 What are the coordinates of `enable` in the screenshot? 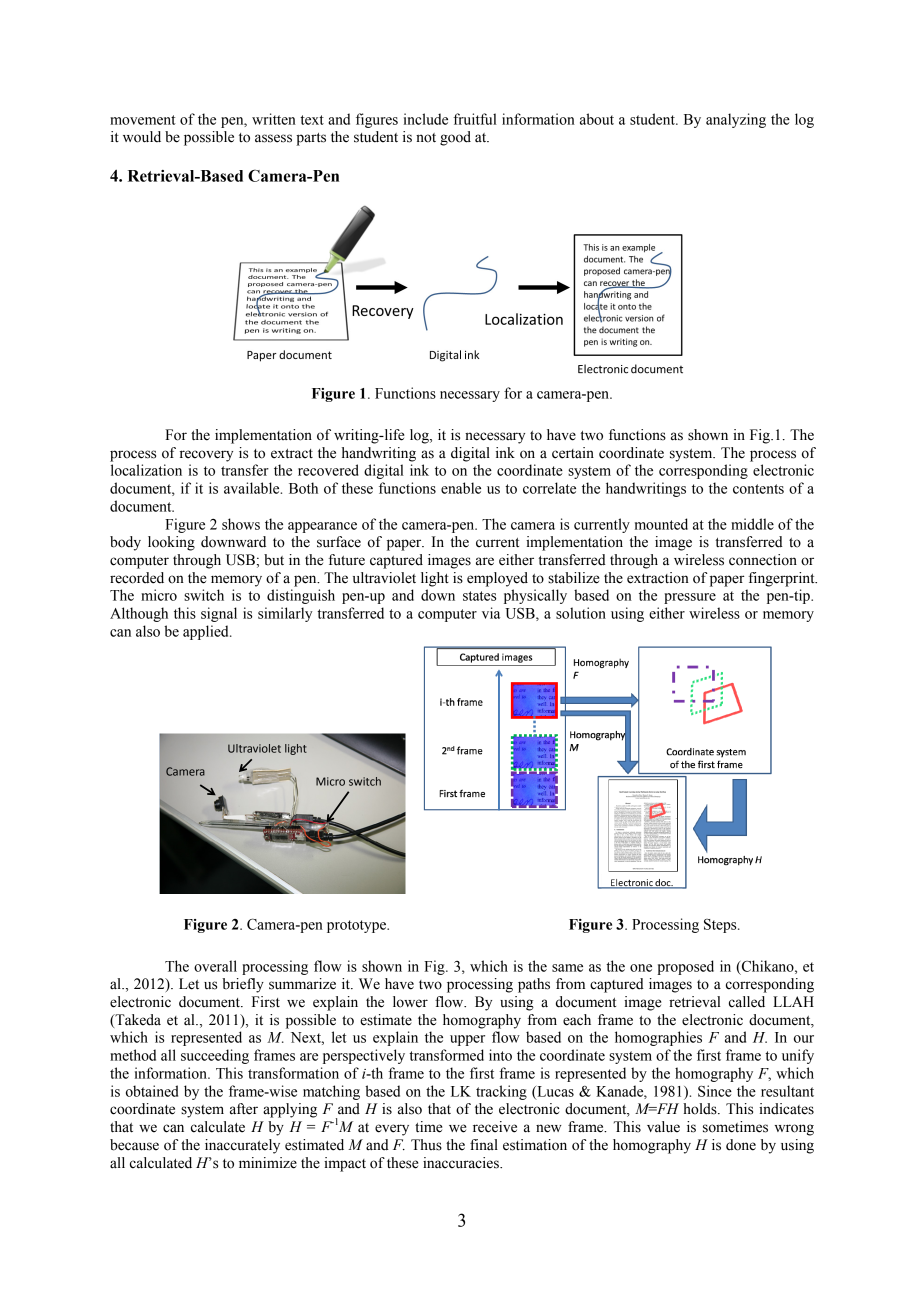 It's located at (461, 488).
